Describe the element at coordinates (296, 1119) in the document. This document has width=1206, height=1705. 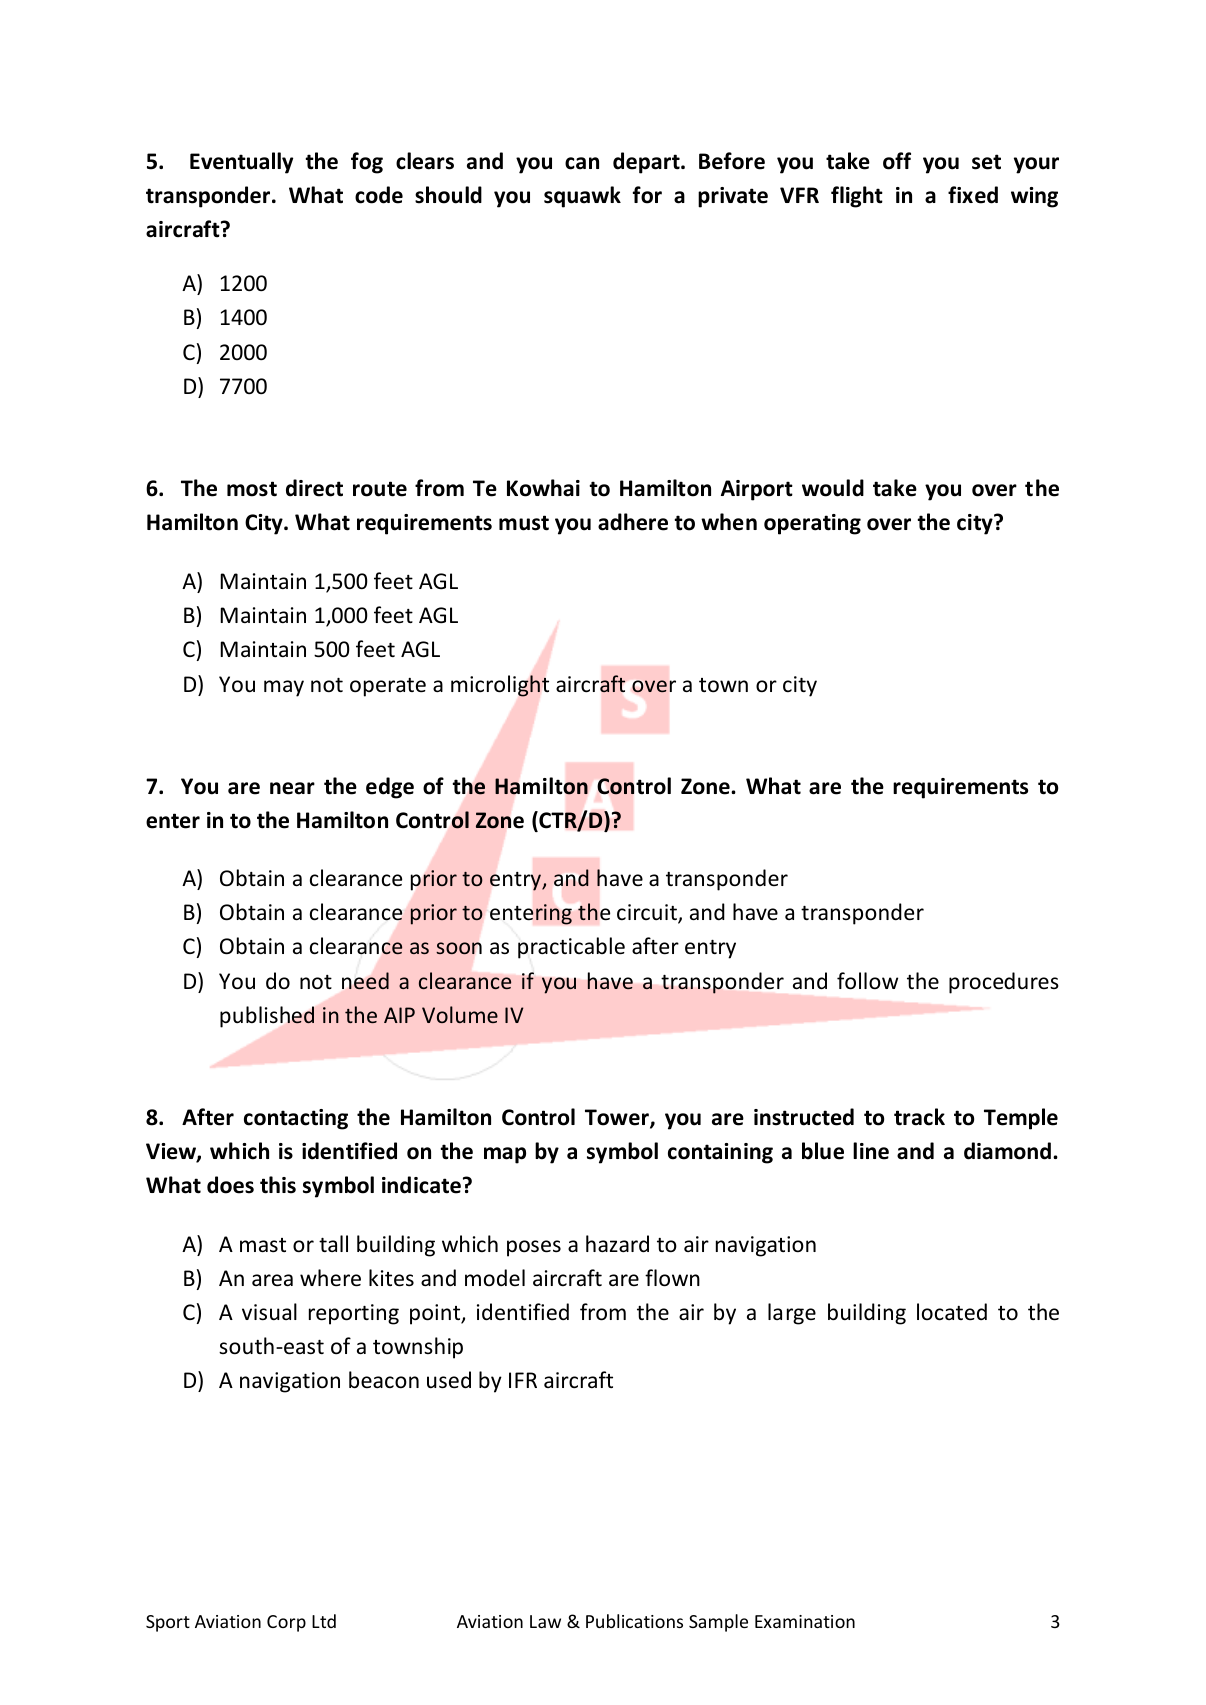
I see `contacting` at that location.
